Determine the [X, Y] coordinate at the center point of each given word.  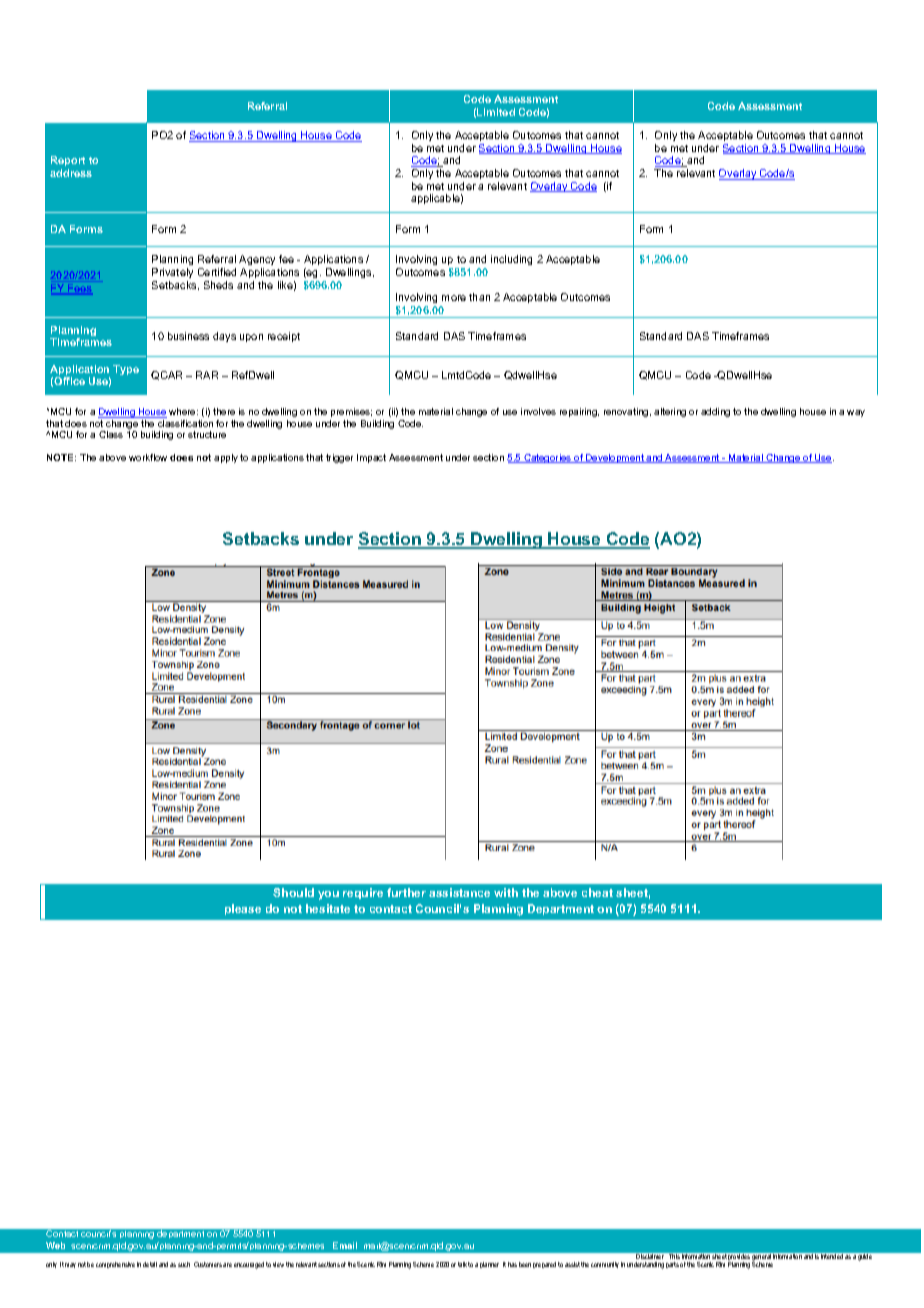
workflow [148, 457]
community [605, 1265]
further [406, 892]
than [479, 297]
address [71, 173]
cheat [597, 892]
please [243, 909]
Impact [371, 458]
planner [489, 1265]
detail [150, 1264]
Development [615, 458]
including [511, 260]
